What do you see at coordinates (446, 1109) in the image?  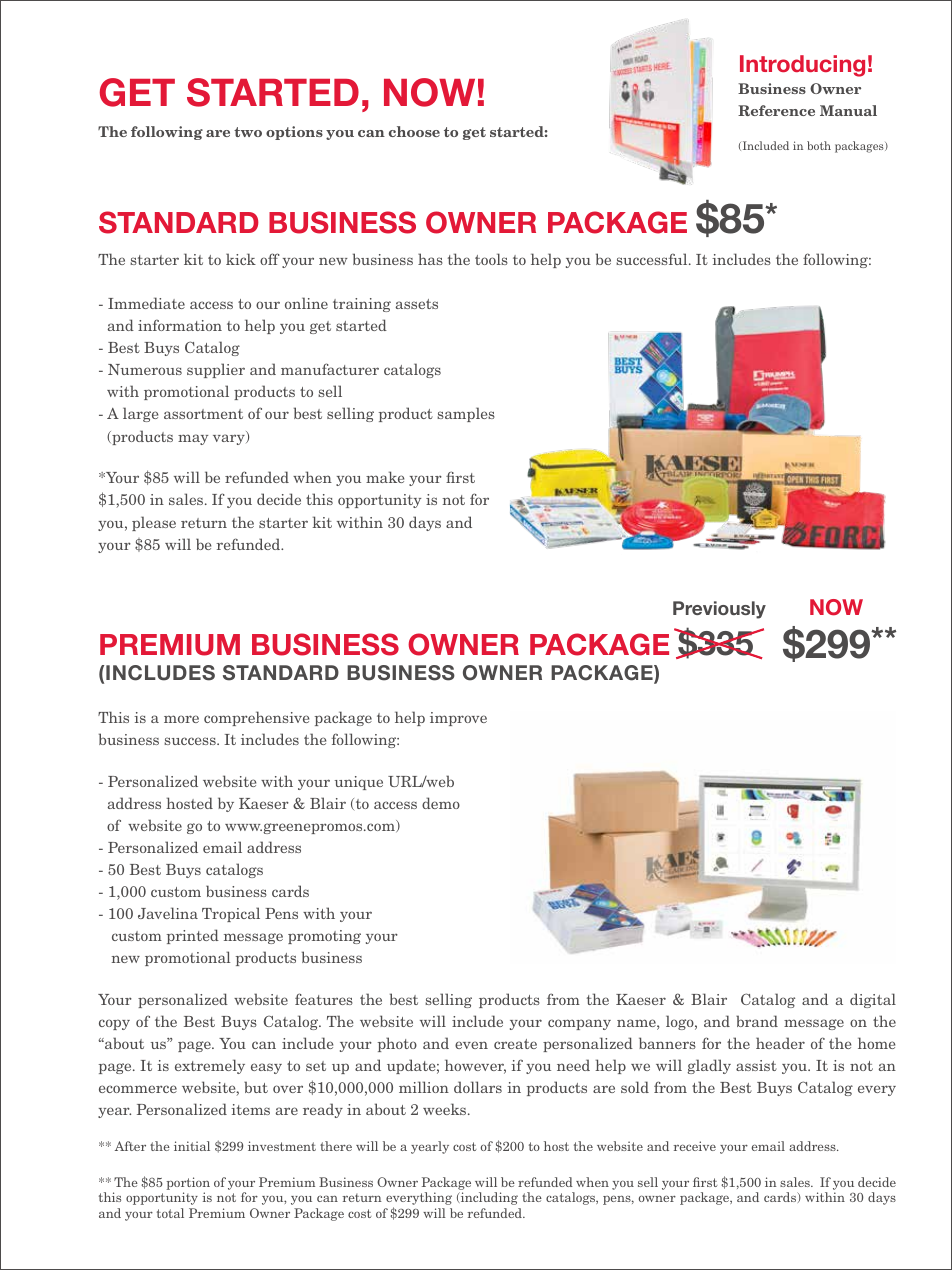 I see `weeks` at bounding box center [446, 1109].
